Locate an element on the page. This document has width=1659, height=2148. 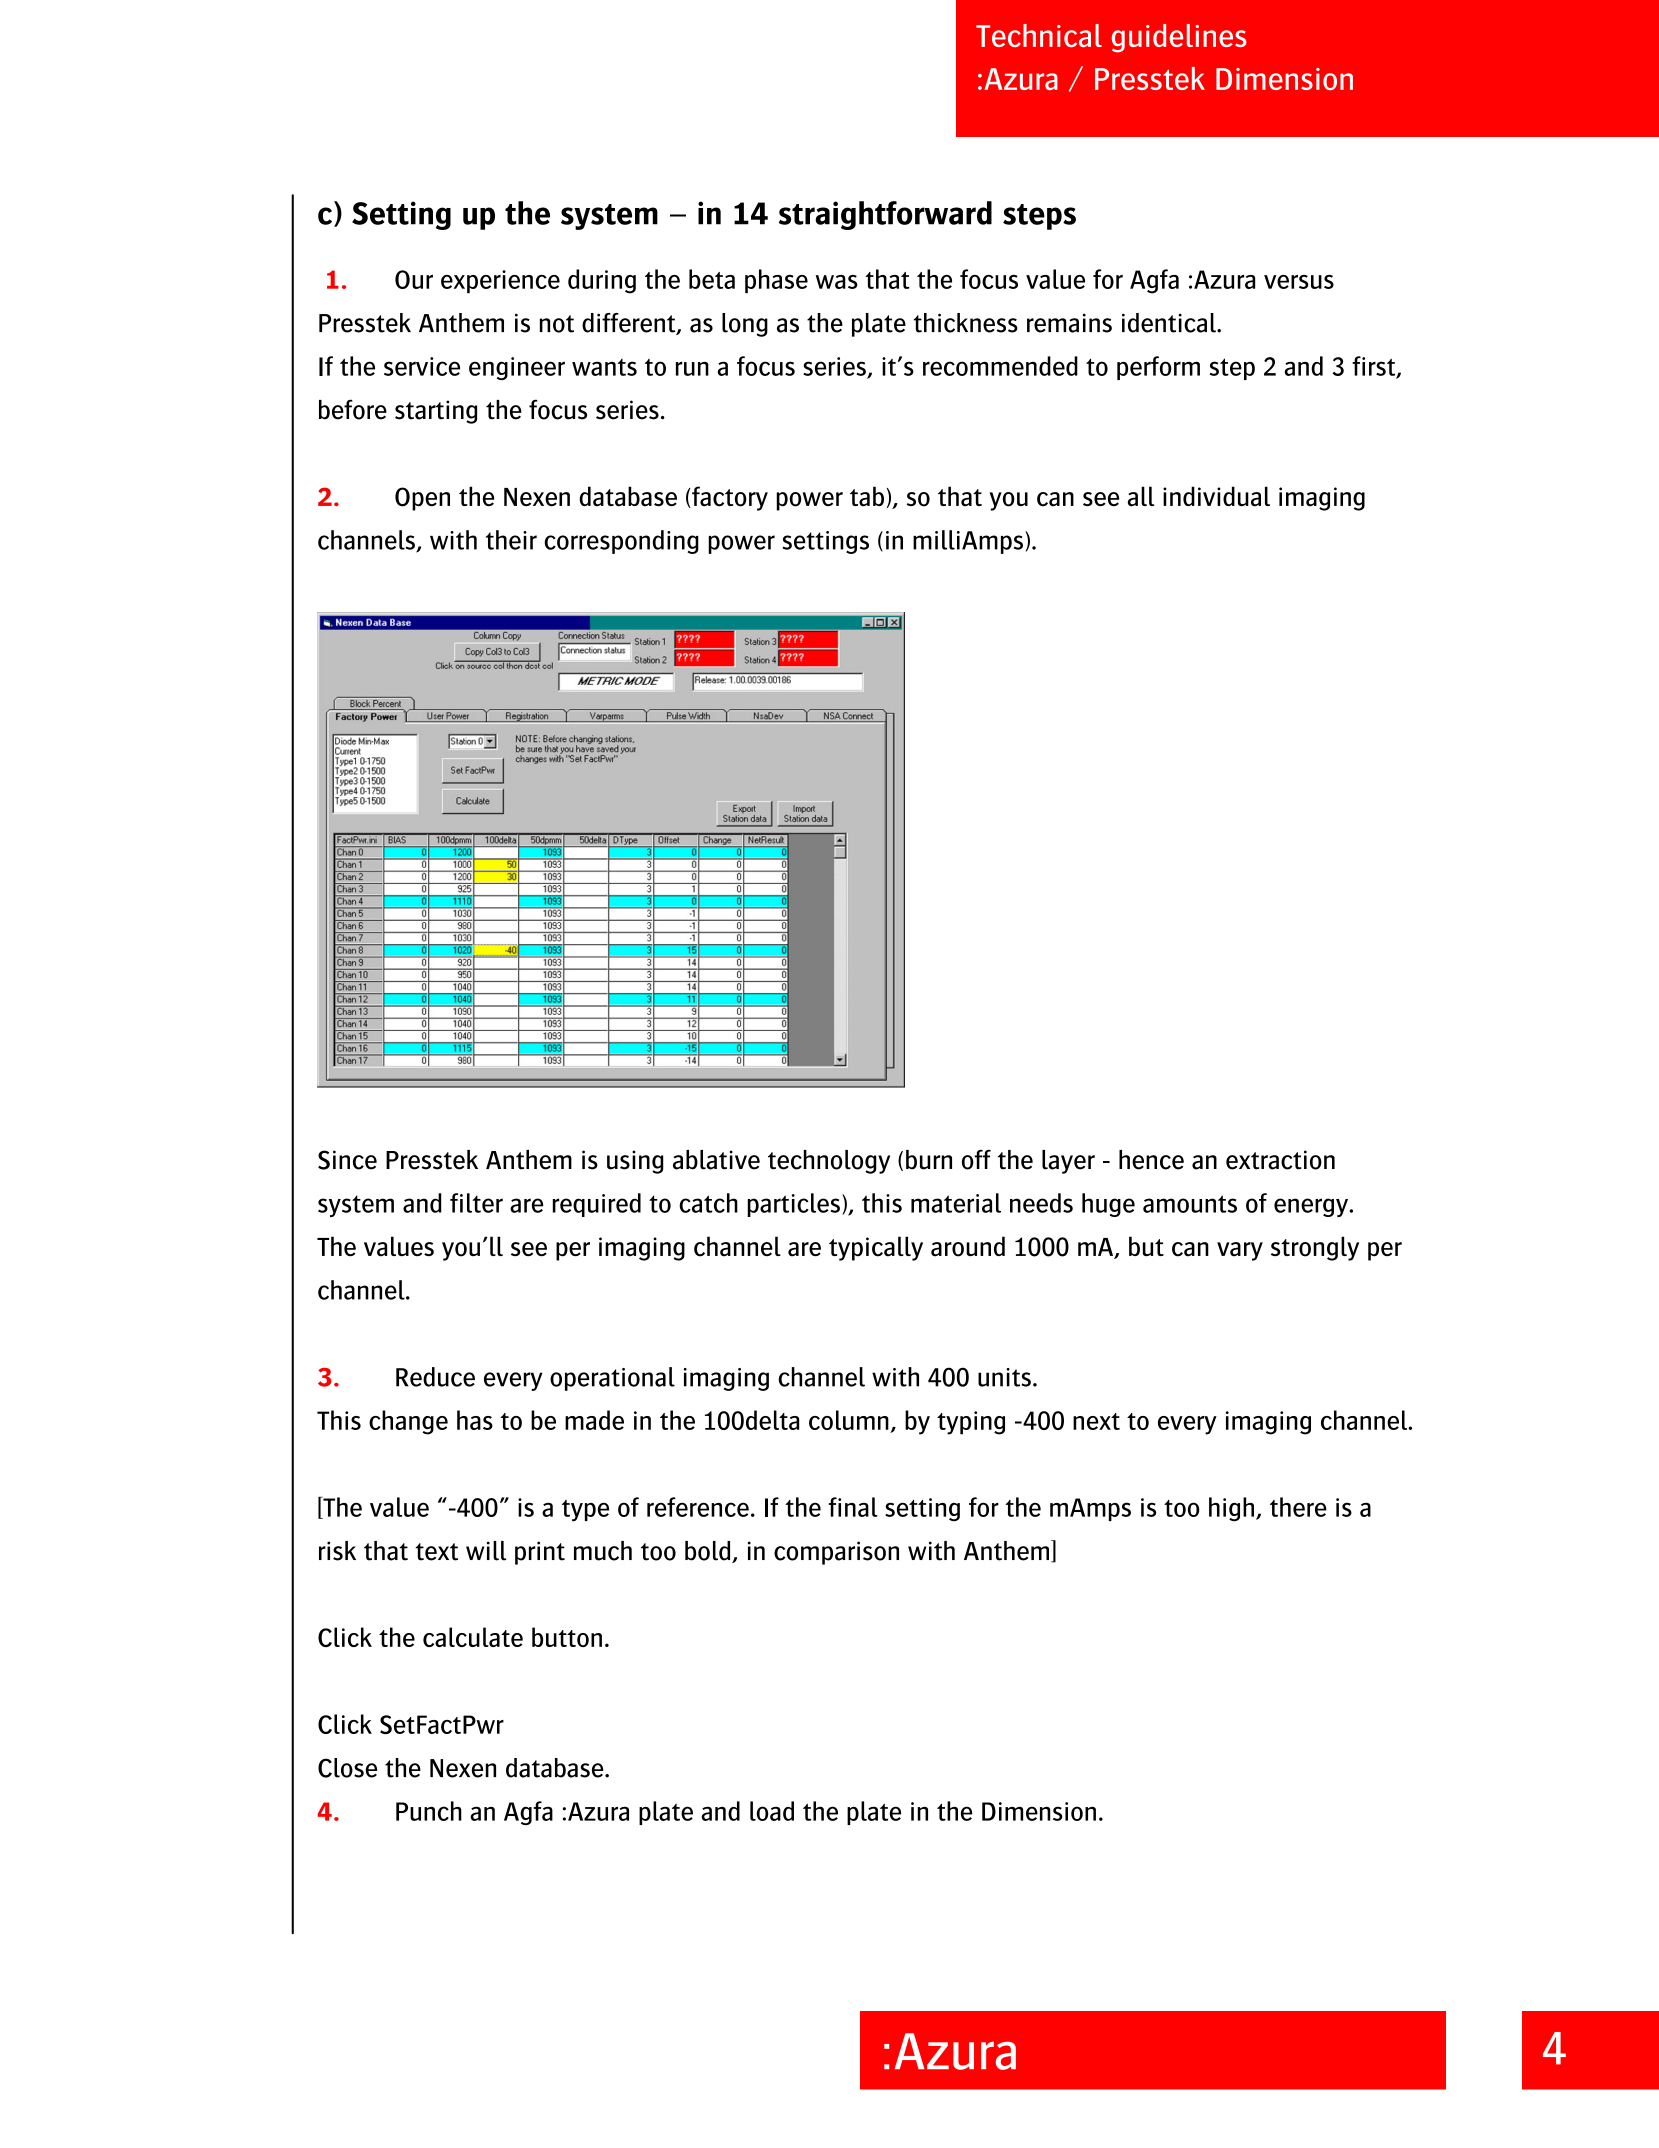
Since is located at coordinates (347, 1160).
